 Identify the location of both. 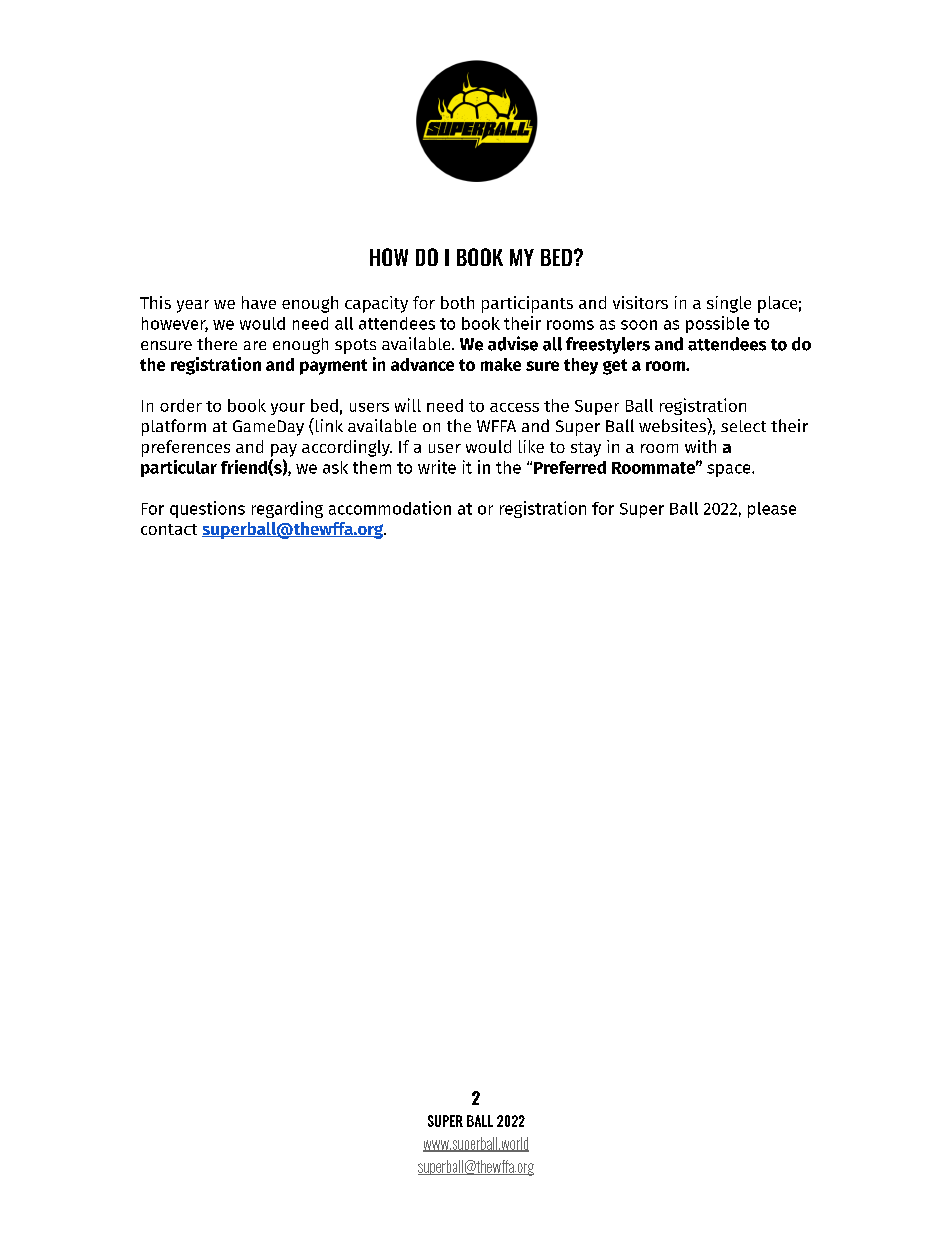
(457, 302).
